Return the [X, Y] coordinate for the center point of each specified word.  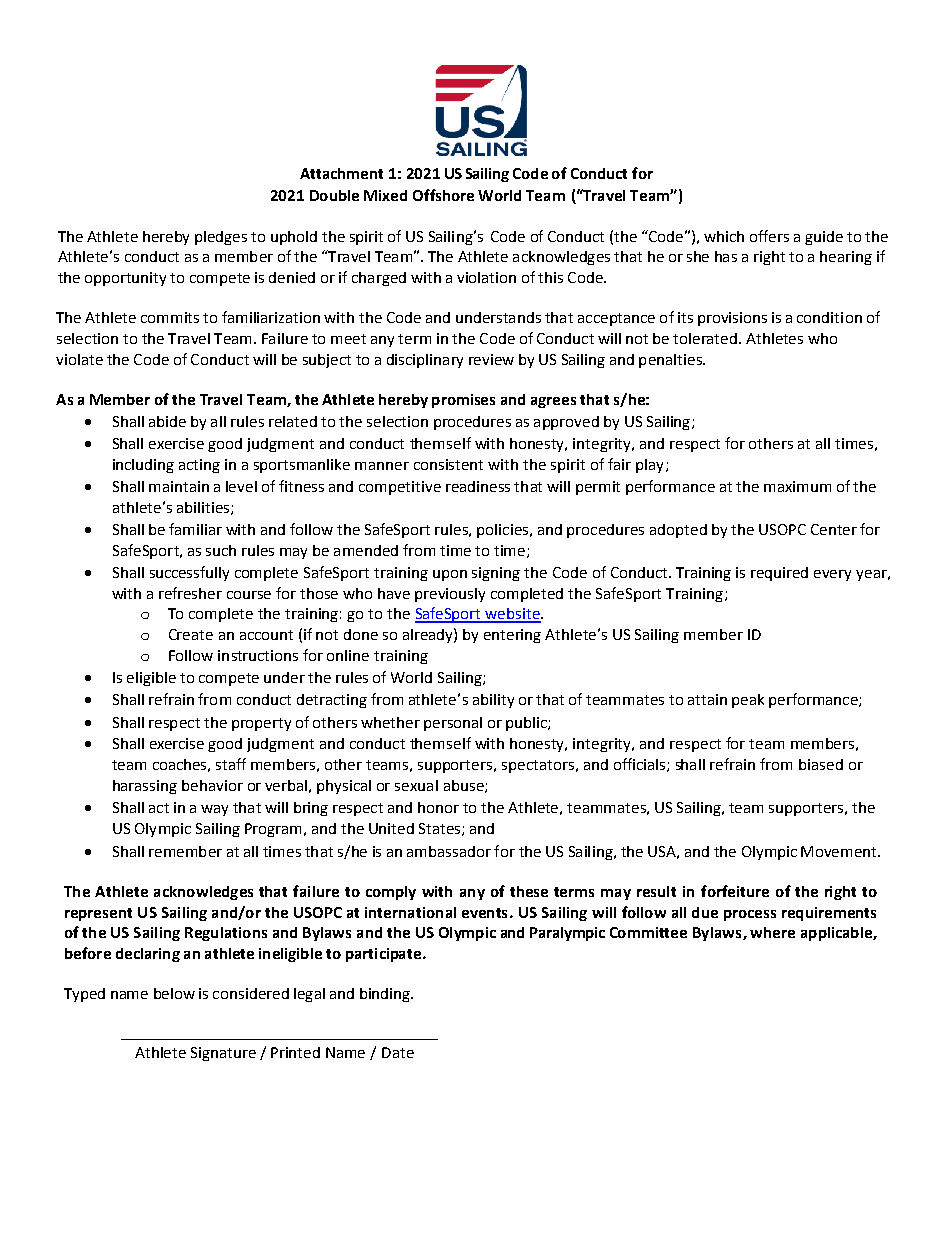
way [214, 810]
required [779, 574]
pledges [221, 238]
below [174, 993]
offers [769, 236]
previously [450, 595]
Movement [840, 851]
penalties [671, 361]
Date [398, 1052]
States [441, 829]
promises [463, 401]
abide [167, 421]
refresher [190, 593]
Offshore [443, 195]
